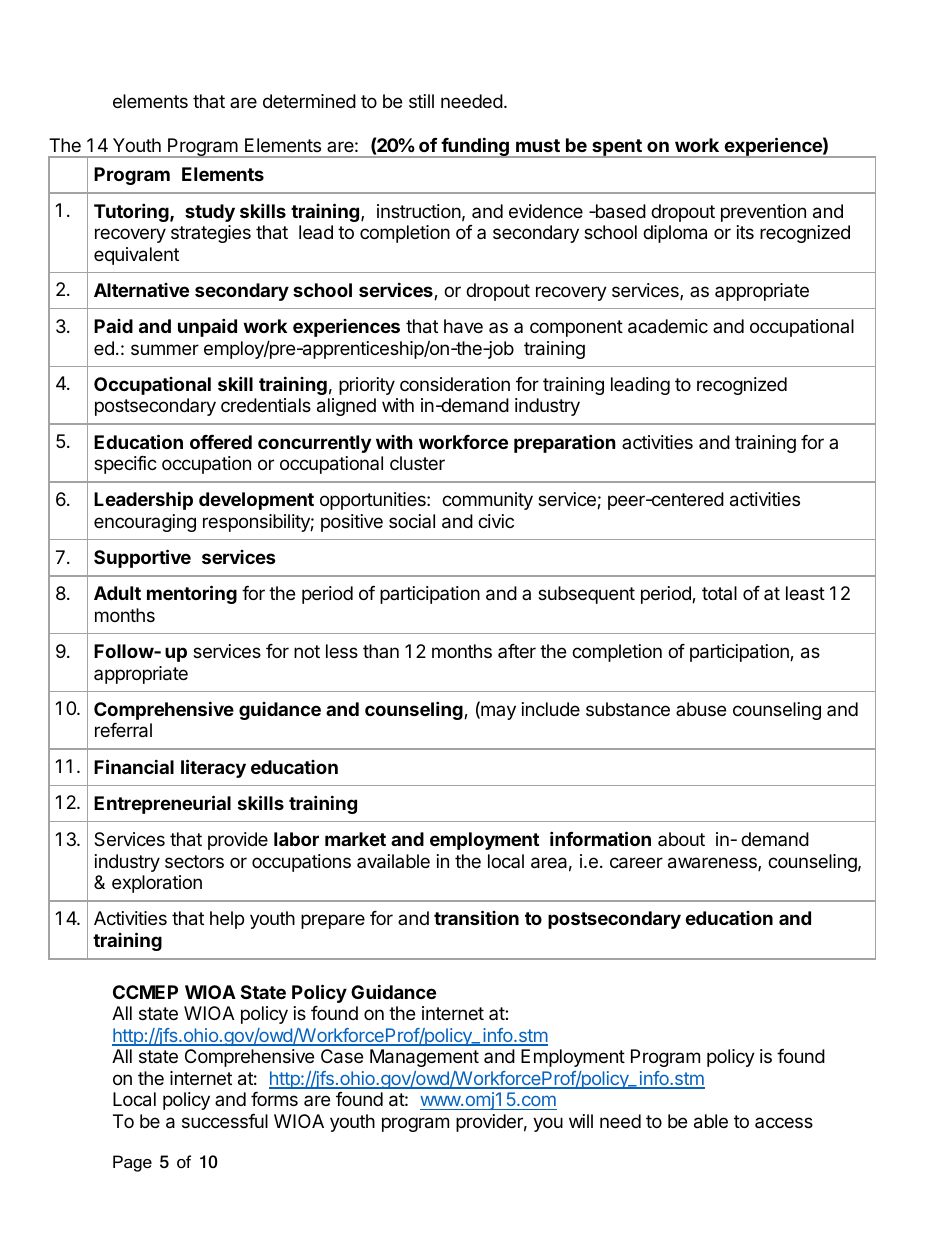  I want to click on may, so click(497, 712).
